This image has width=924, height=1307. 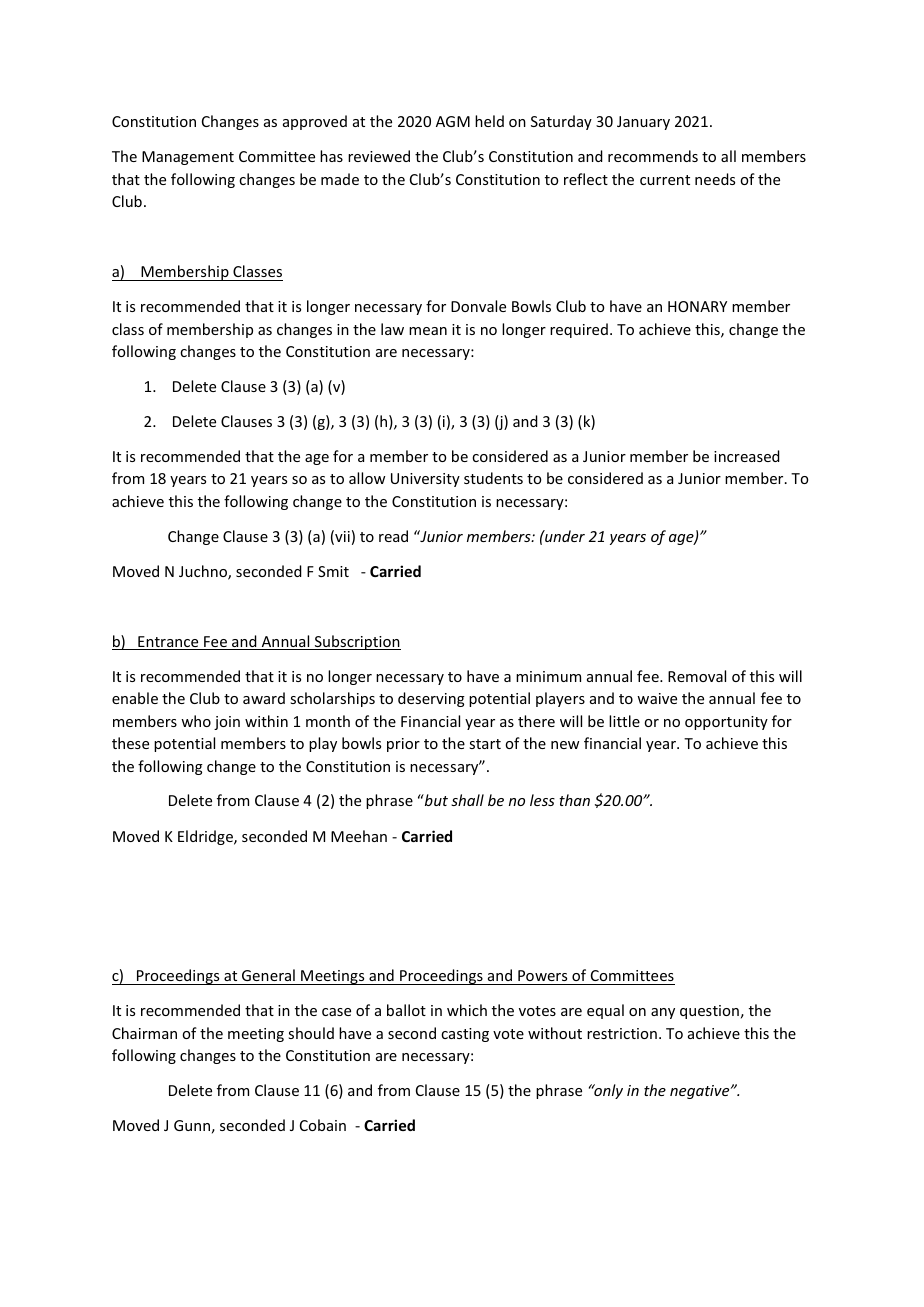 What do you see at coordinates (428, 331) in the image?
I see `mean` at bounding box center [428, 331].
